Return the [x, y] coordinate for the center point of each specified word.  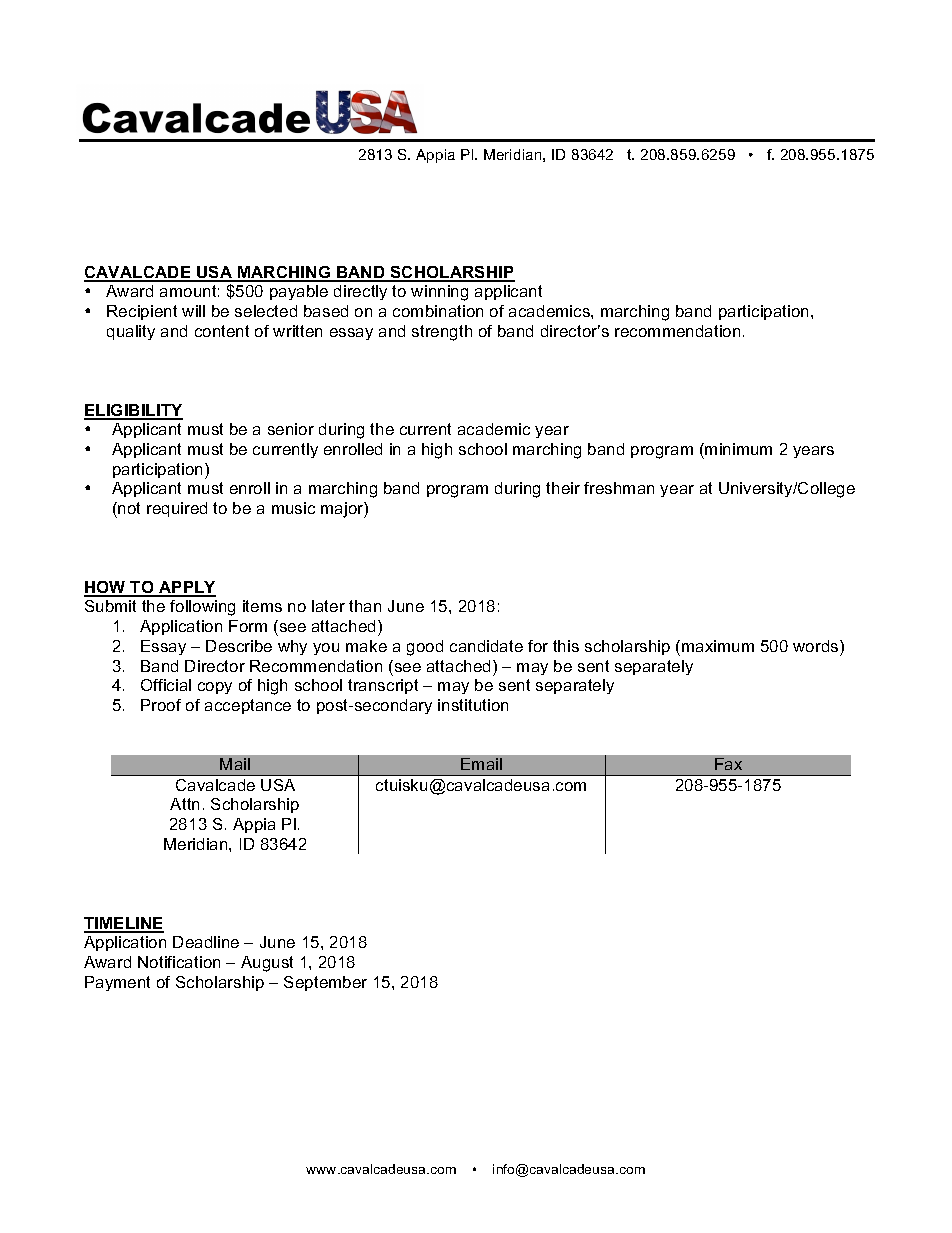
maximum [718, 646]
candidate [486, 646]
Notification [179, 962]
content [222, 331]
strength [442, 333]
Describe [239, 646]
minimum [737, 449]
